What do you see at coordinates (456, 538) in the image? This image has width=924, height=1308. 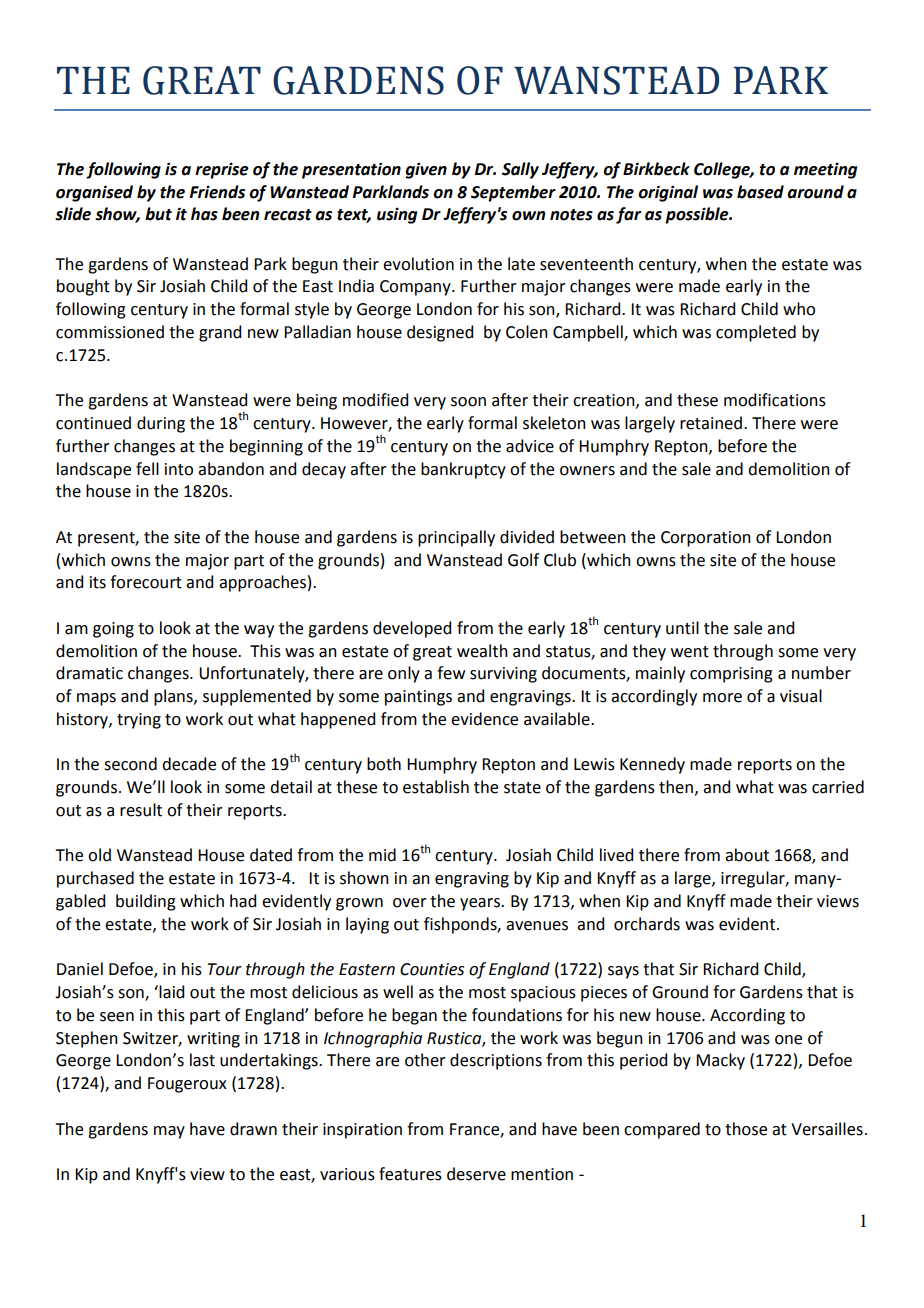 I see `principally` at bounding box center [456, 538].
